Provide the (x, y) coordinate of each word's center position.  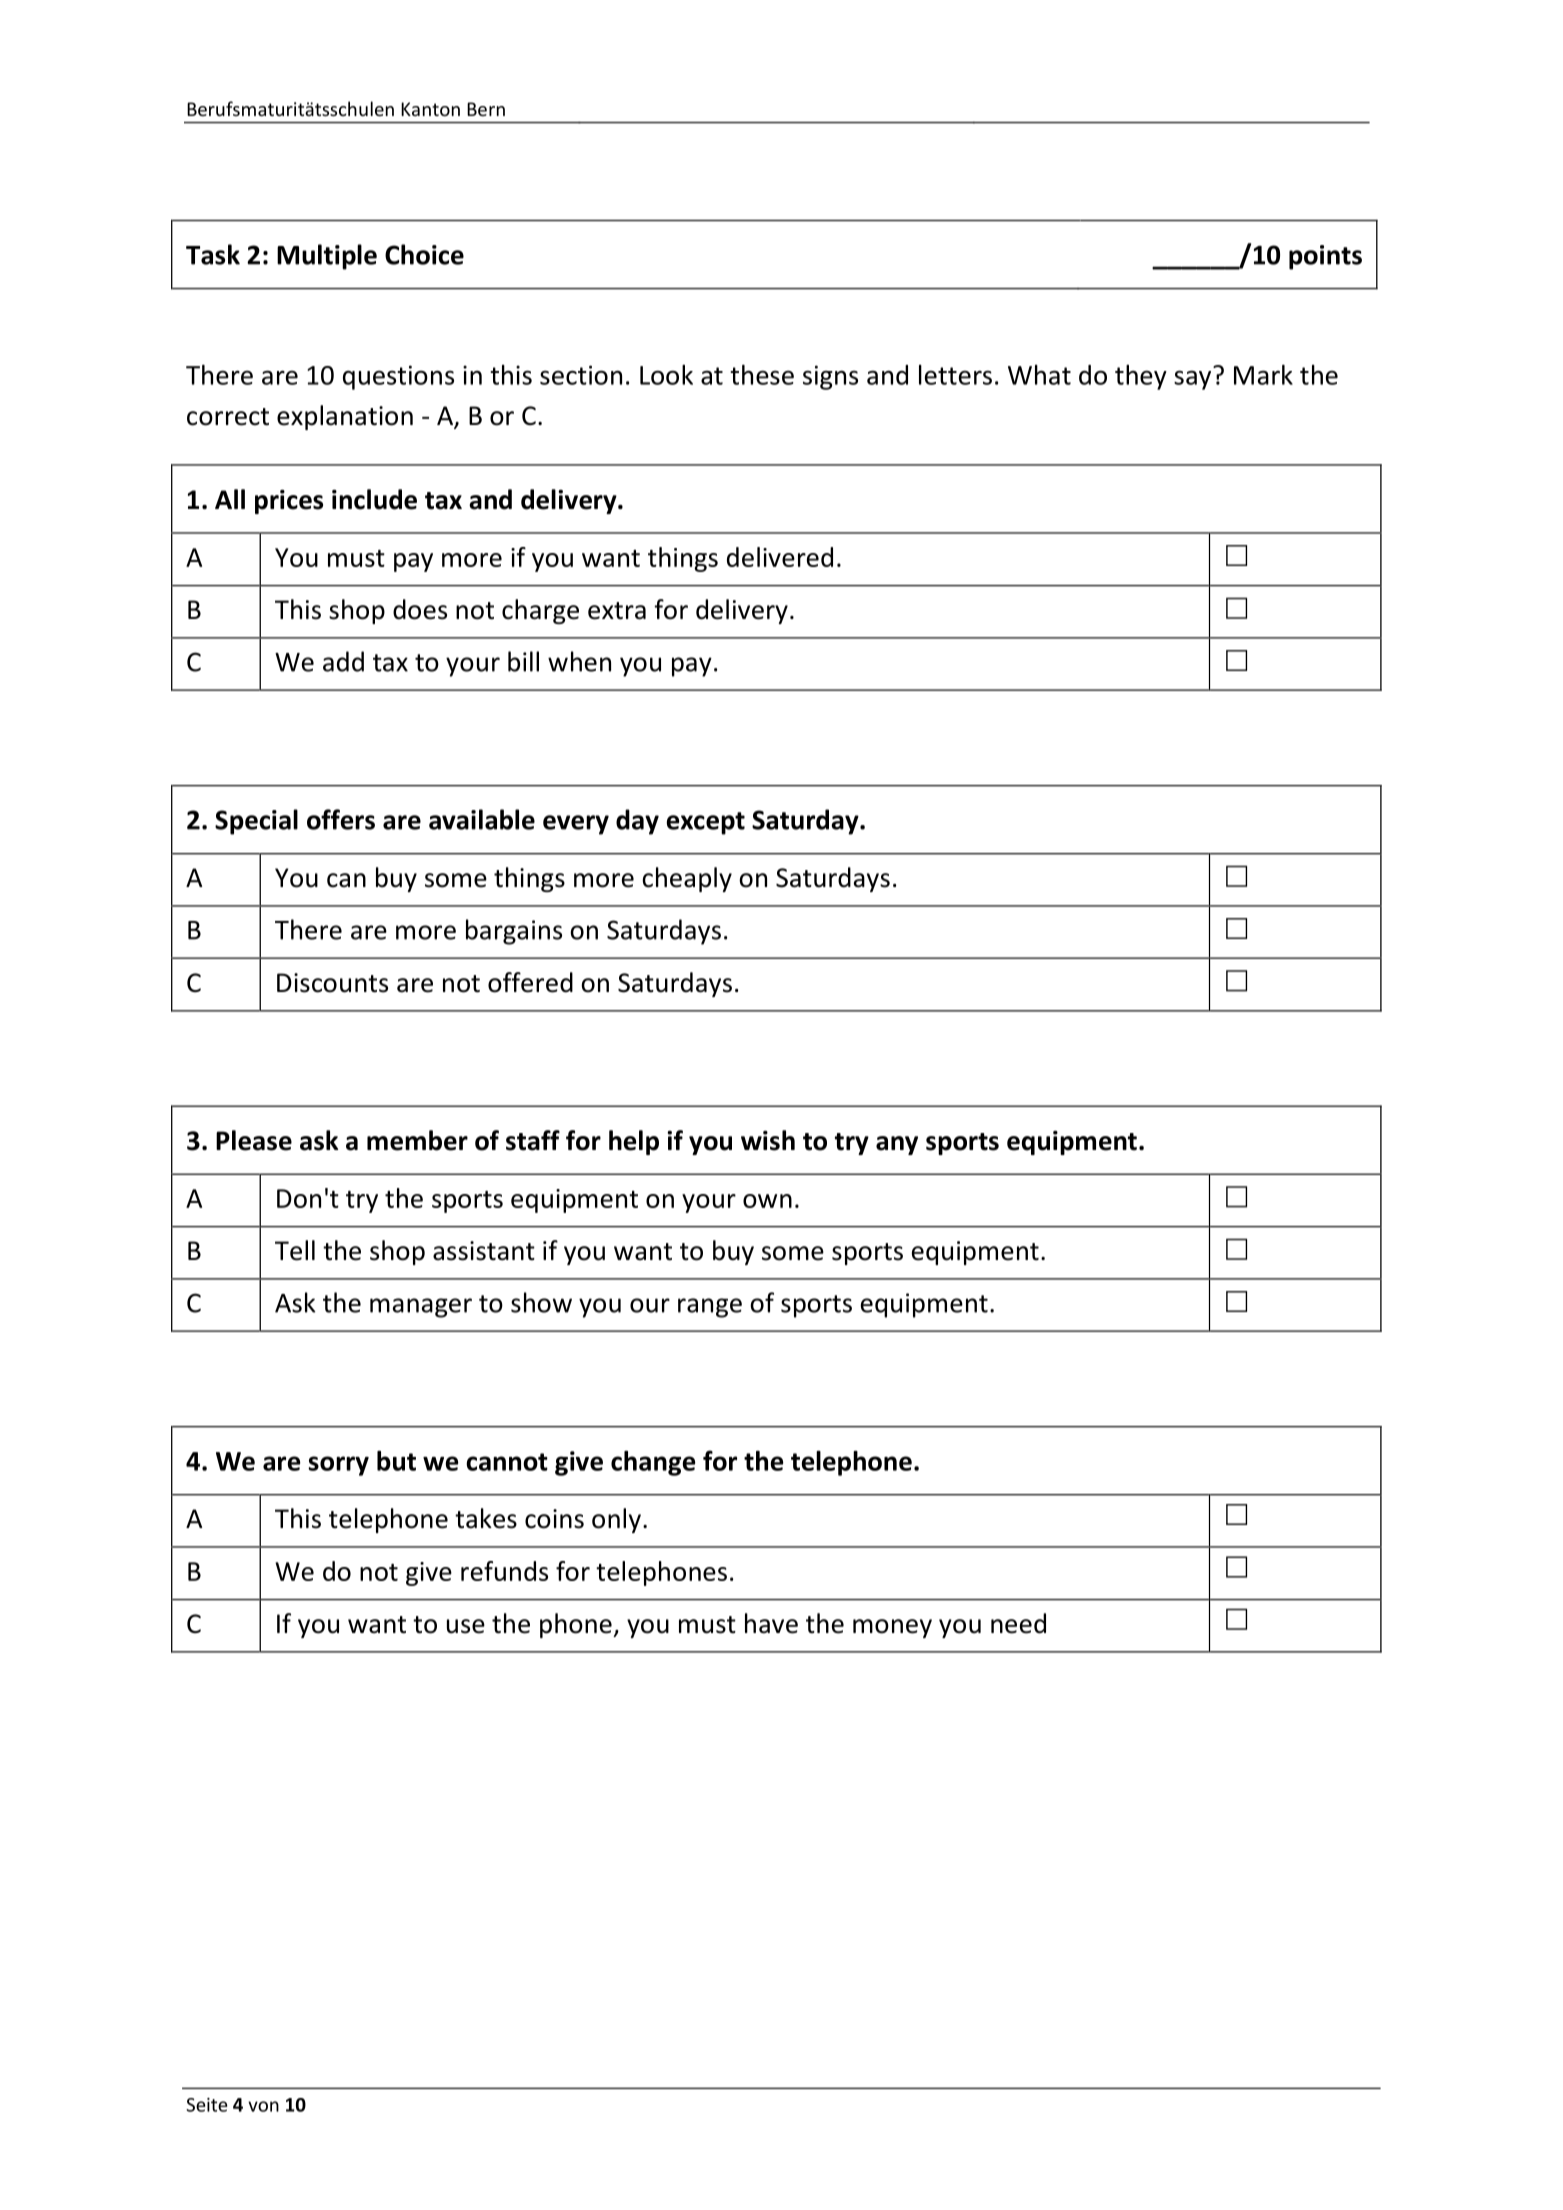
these (762, 374)
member (417, 1140)
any (897, 1145)
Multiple (327, 257)
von (263, 2106)
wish (768, 1140)
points (1325, 257)
